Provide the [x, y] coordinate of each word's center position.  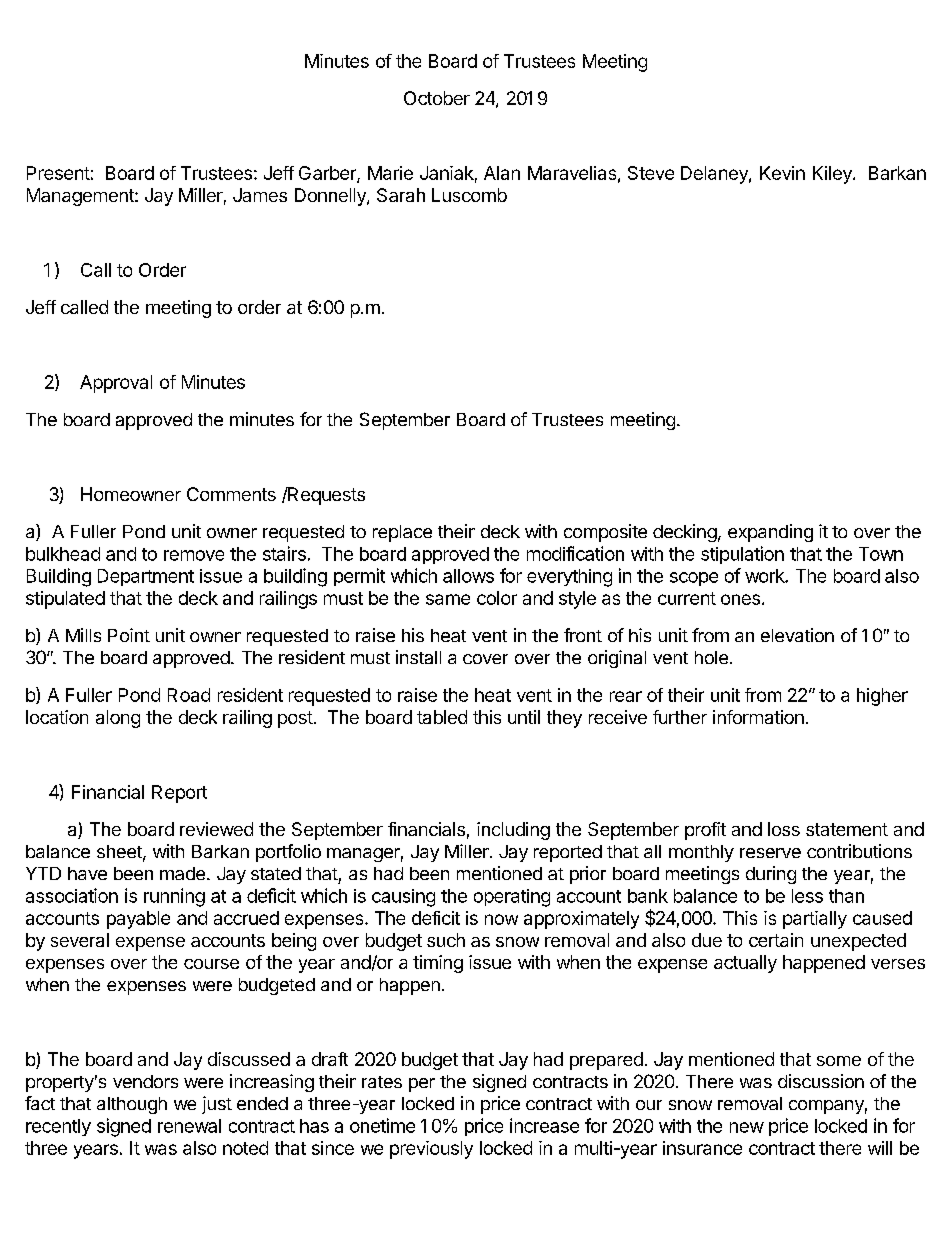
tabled [442, 717]
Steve [651, 173]
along [118, 719]
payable [138, 920]
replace [402, 533]
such [446, 940]
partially [815, 920]
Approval [116, 384]
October [437, 98]
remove [194, 555]
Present [58, 173]
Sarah [401, 195]
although [132, 1105]
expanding [770, 533]
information [758, 717]
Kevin [782, 173]
